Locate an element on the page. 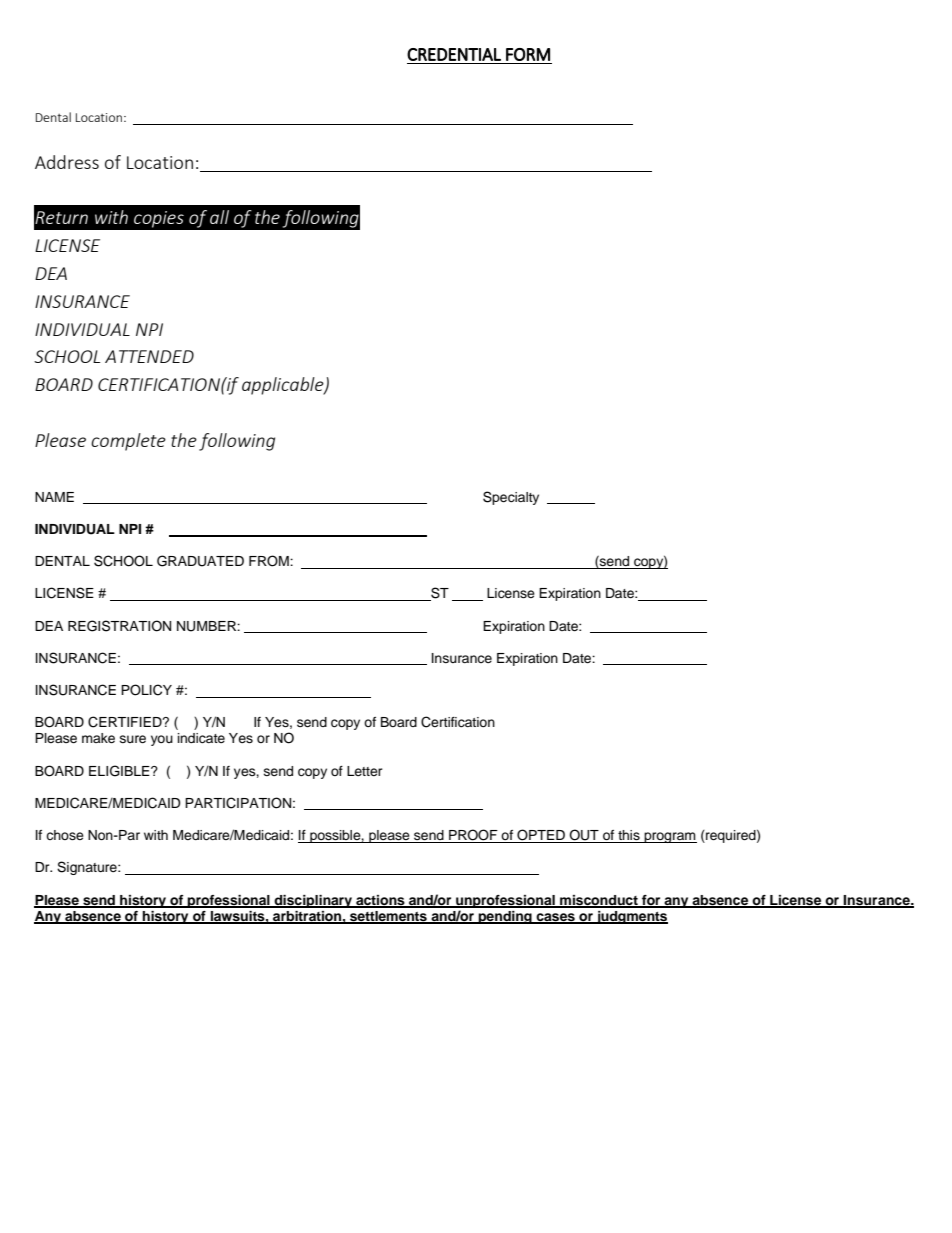 The height and width of the image is (1233, 952). FORM is located at coordinates (528, 54).
